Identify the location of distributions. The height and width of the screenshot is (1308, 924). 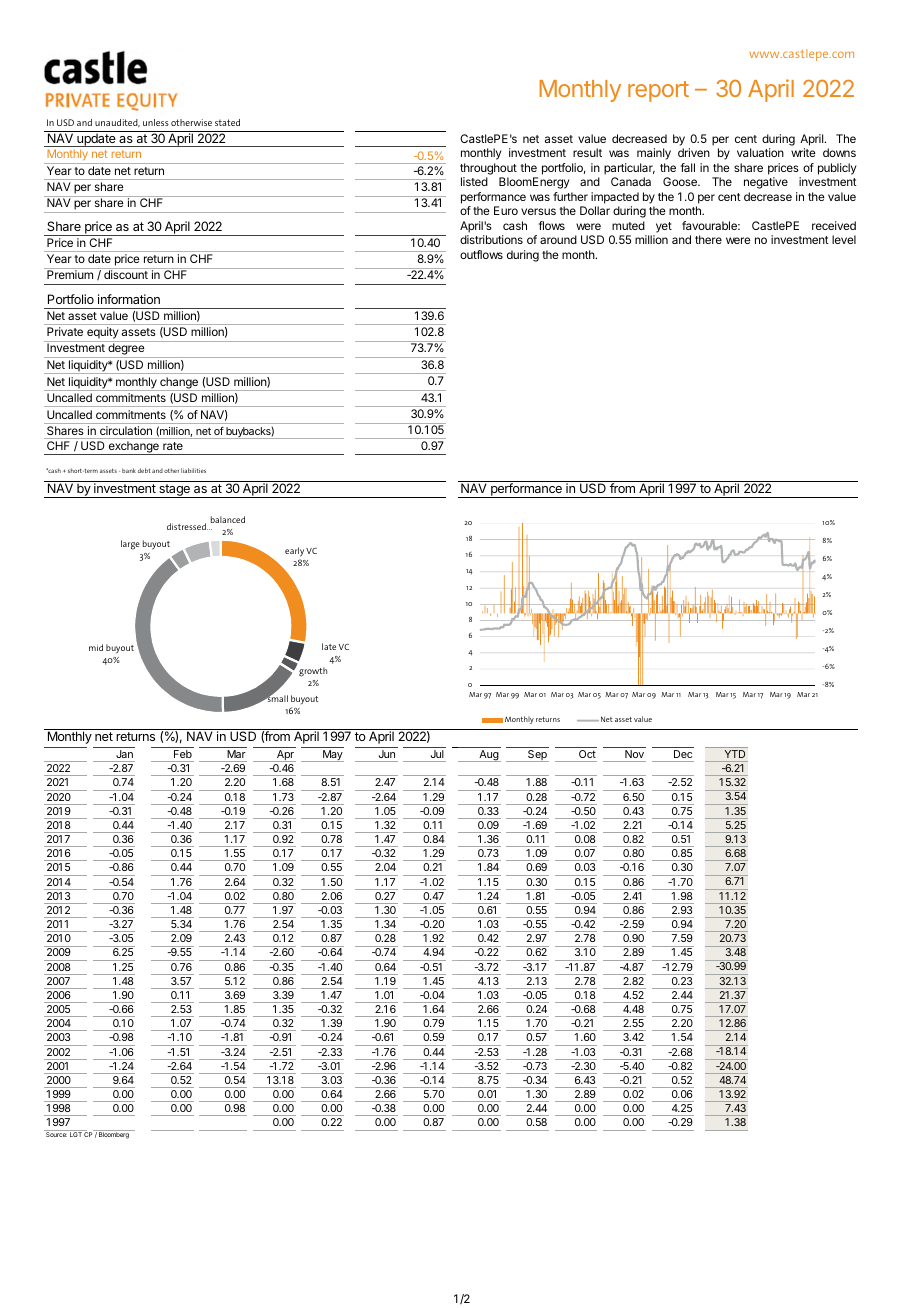
(491, 239).
